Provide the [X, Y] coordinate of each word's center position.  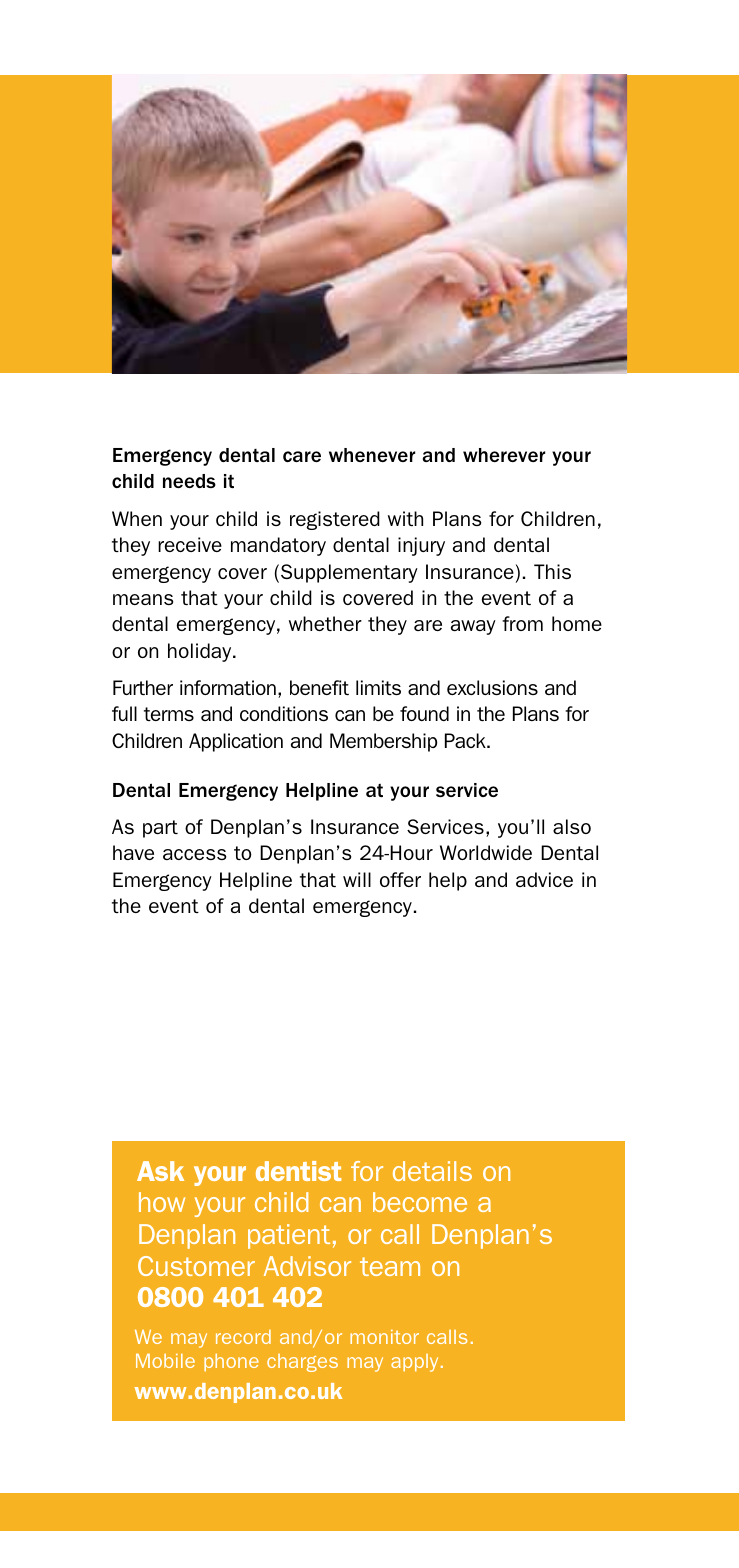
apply [414, 1363]
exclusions [492, 687]
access [195, 854]
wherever [504, 455]
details [432, 1171]
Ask [160, 1171]
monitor [384, 1337]
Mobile [165, 1361]
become [420, 1202]
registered [335, 520]
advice [544, 879]
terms [169, 714]
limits [378, 687]
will [357, 879]
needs [189, 481]
